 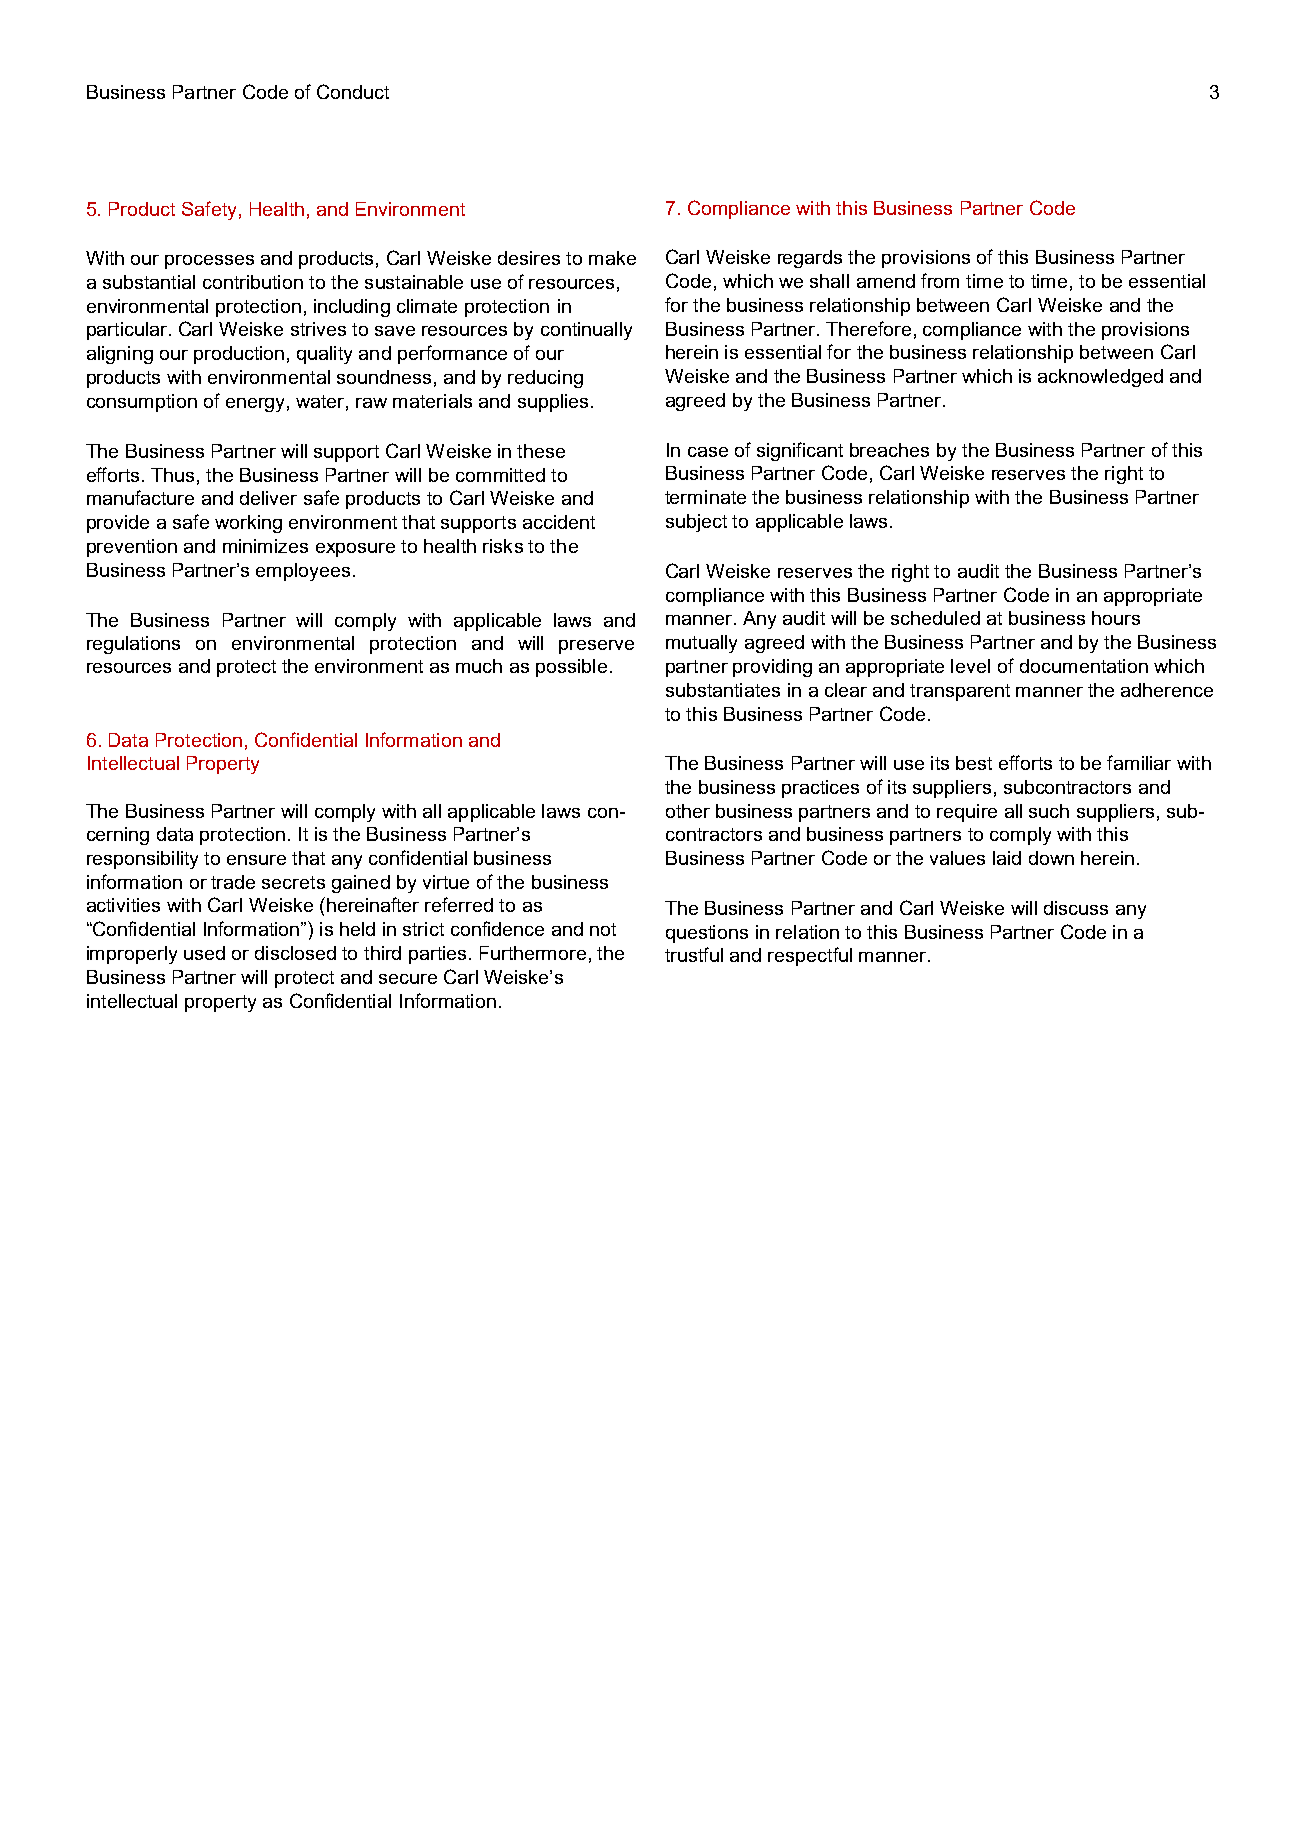 I want to click on used, so click(x=204, y=953).
